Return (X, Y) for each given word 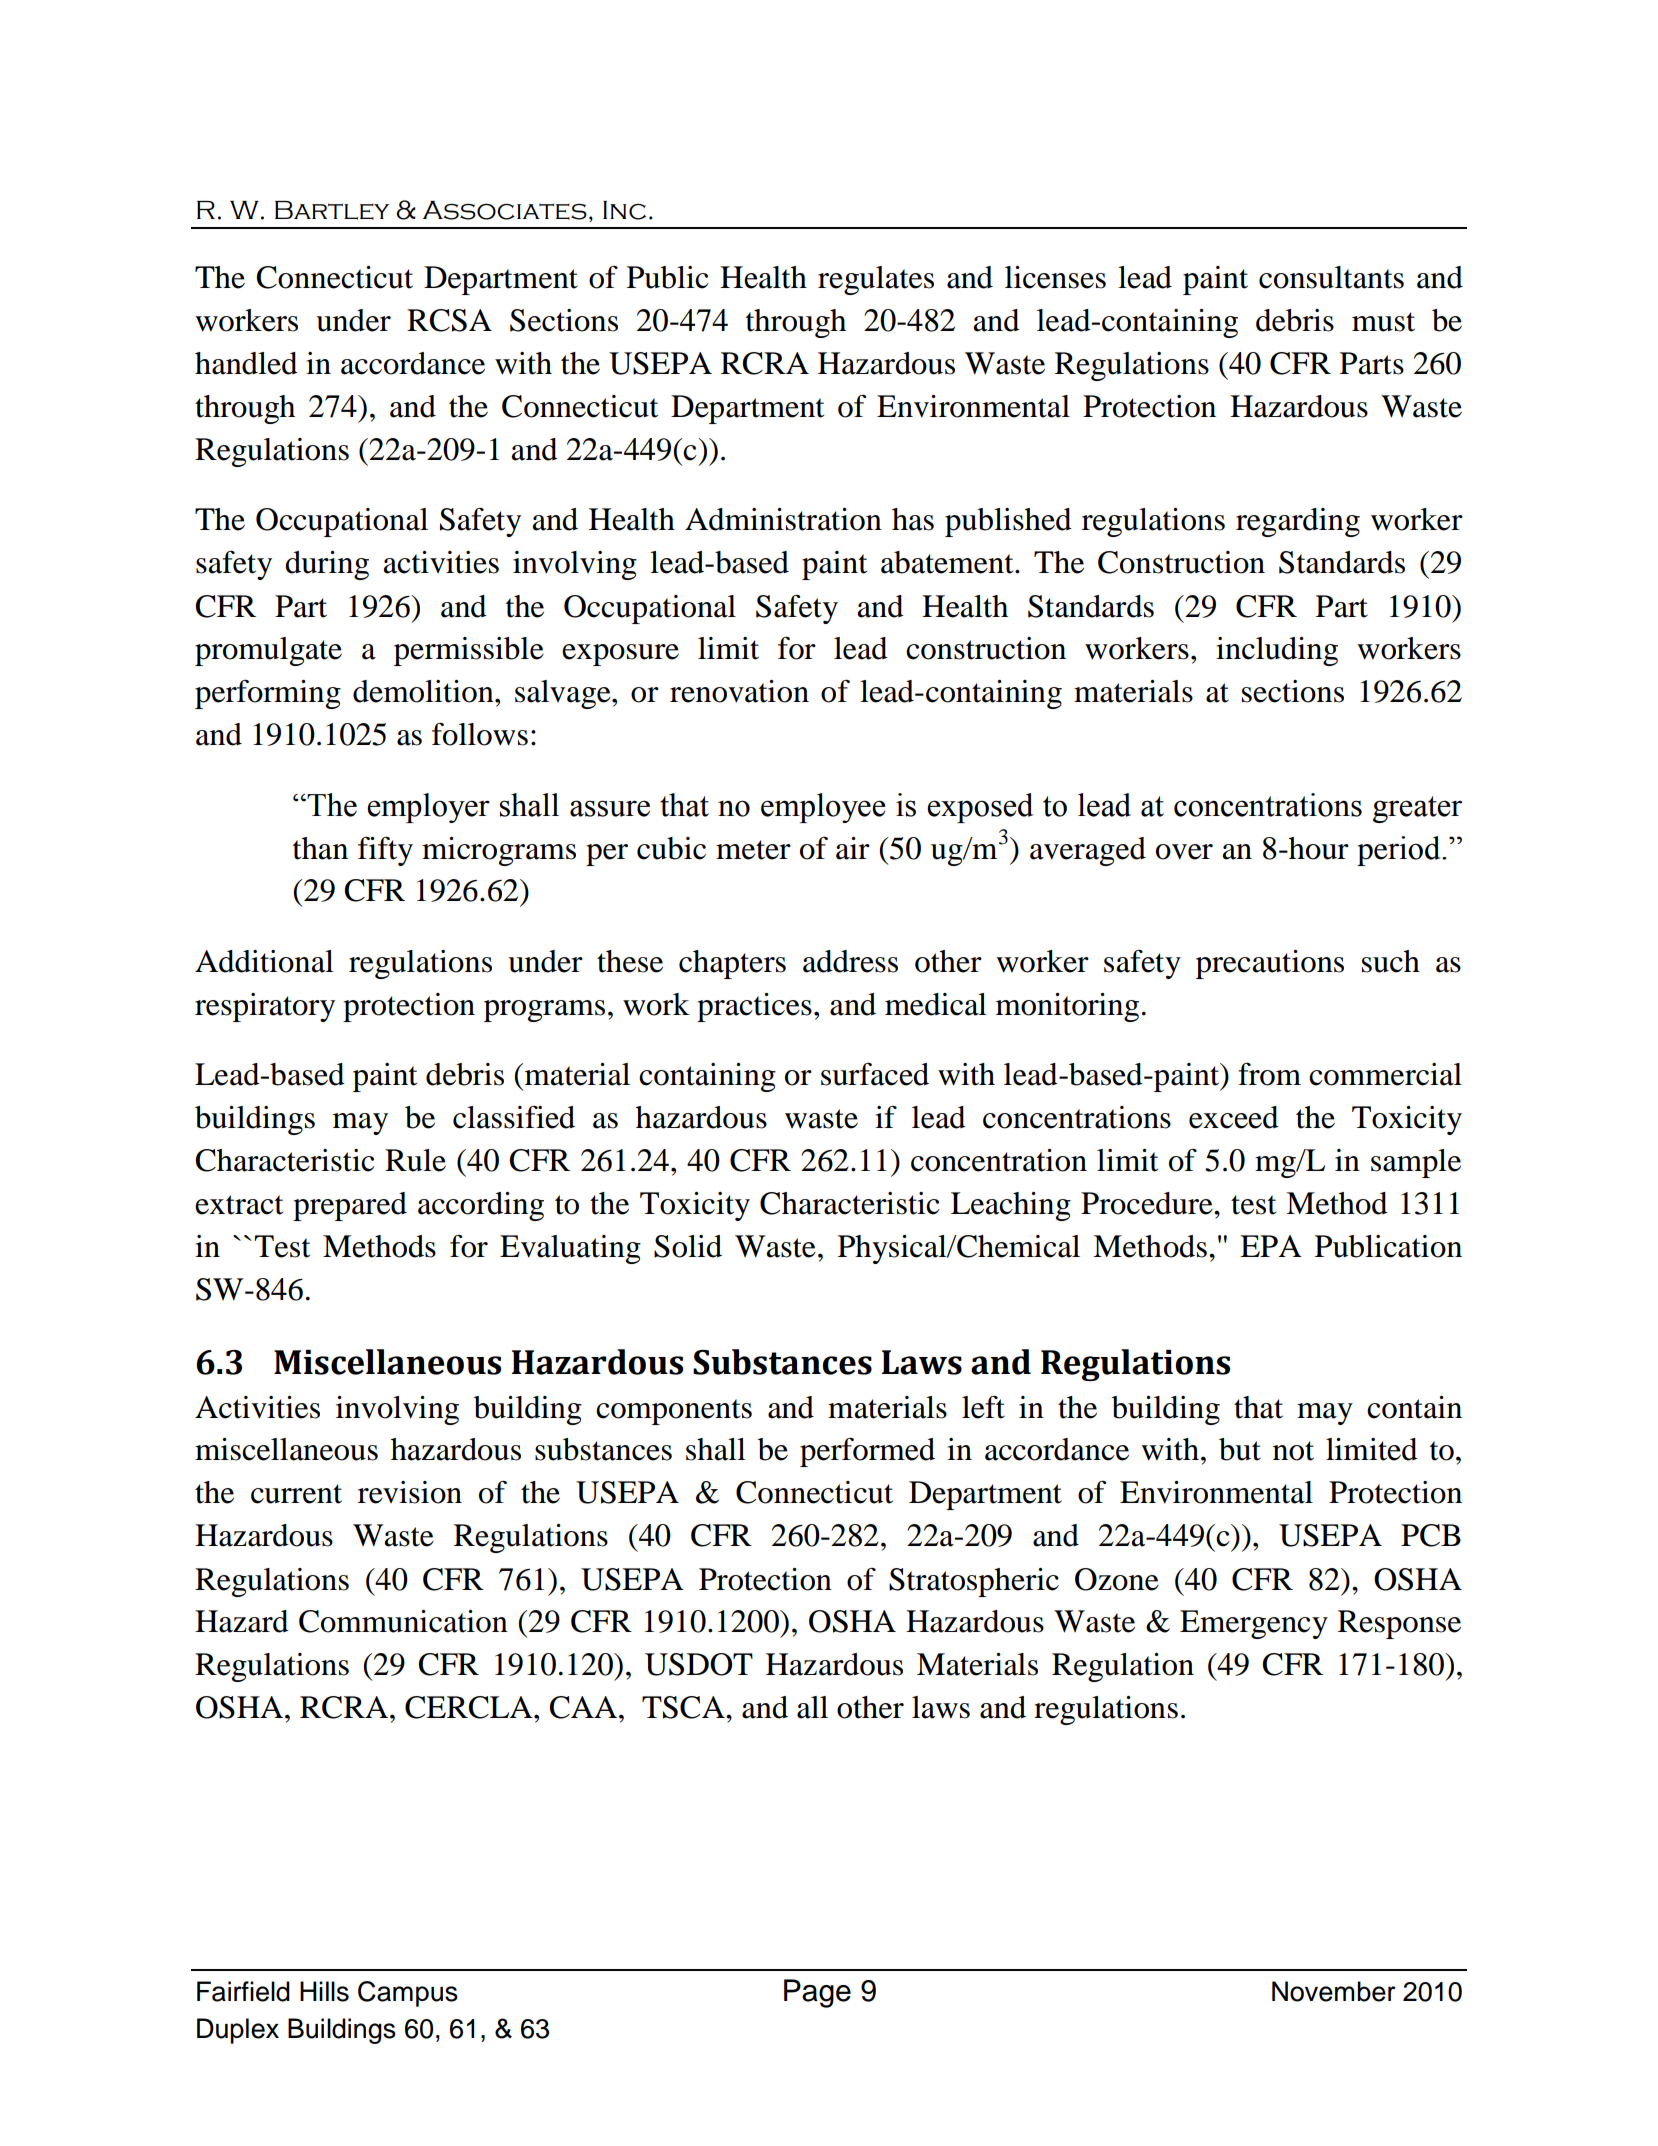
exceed (1234, 1117)
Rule (415, 1160)
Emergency (1254, 1624)
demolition (424, 691)
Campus (408, 1994)
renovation (739, 691)
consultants (1331, 277)
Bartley (332, 210)
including (1277, 651)
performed (867, 1452)
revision (410, 1492)
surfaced (875, 1074)
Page (817, 1993)
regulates (876, 280)
